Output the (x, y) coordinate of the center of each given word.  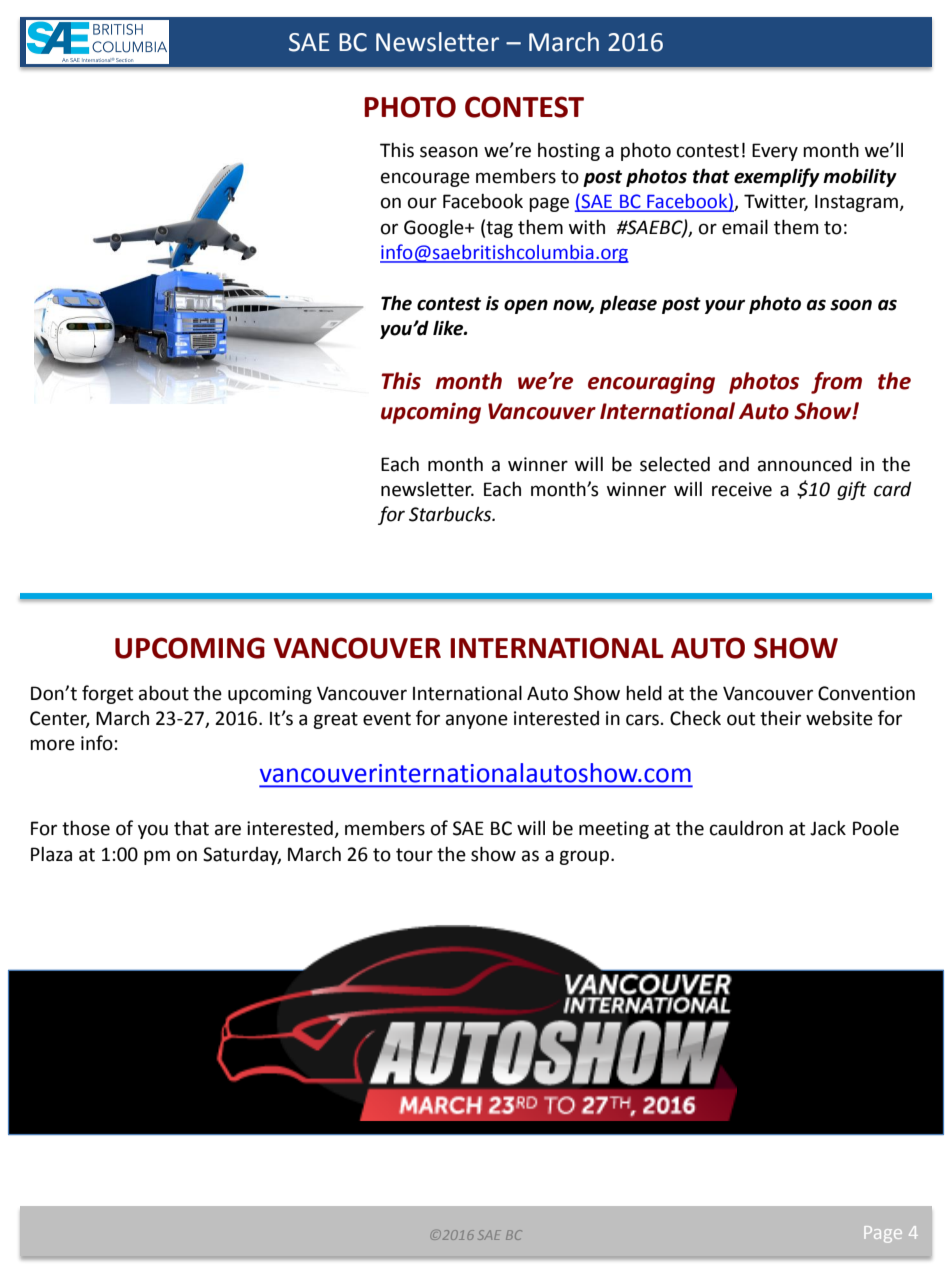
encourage (425, 179)
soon (851, 305)
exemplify (777, 177)
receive (742, 489)
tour (414, 855)
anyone (477, 721)
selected (675, 464)
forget (107, 694)
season (449, 152)
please (628, 304)
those (86, 828)
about (164, 693)
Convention (866, 693)
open (526, 306)
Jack (828, 828)
